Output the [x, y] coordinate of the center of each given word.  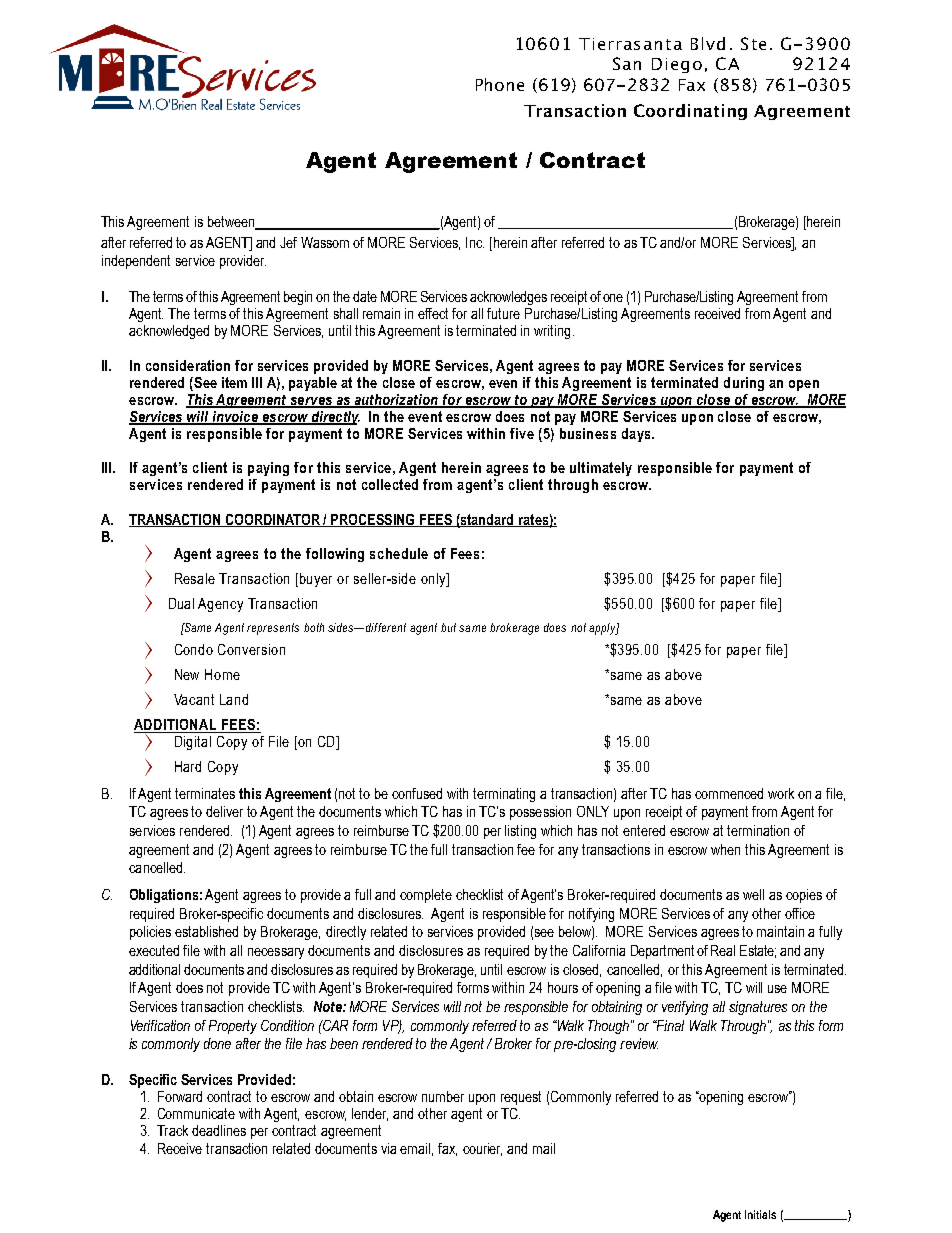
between [232, 223]
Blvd [708, 43]
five [522, 433]
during [744, 384]
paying [268, 469]
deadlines [219, 1130]
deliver [224, 811]
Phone [500, 84]
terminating [504, 795]
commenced [729, 793]
